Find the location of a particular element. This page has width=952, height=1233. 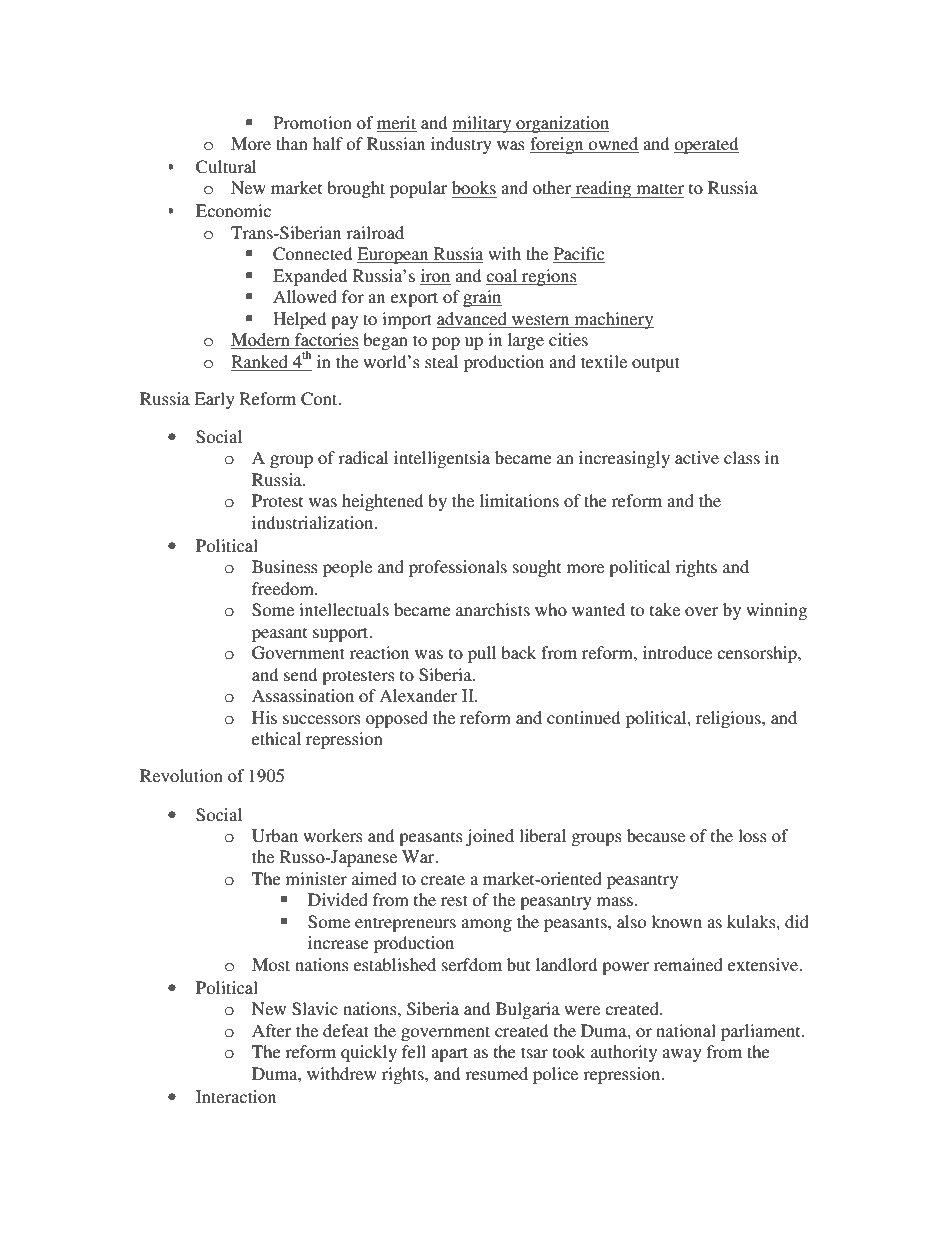

Interaction is located at coordinates (236, 1096).
